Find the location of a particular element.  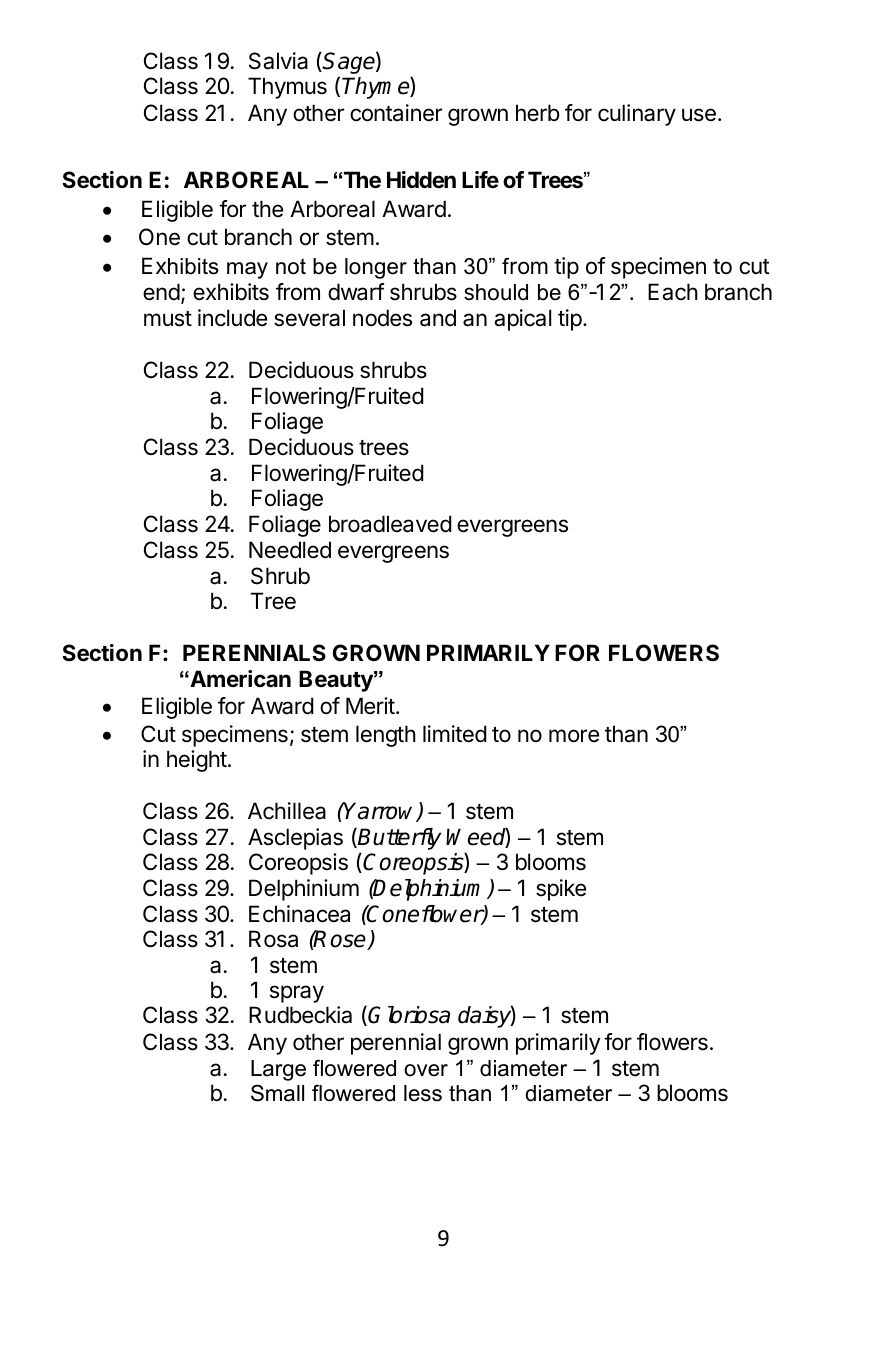

over is located at coordinates (426, 1070).
